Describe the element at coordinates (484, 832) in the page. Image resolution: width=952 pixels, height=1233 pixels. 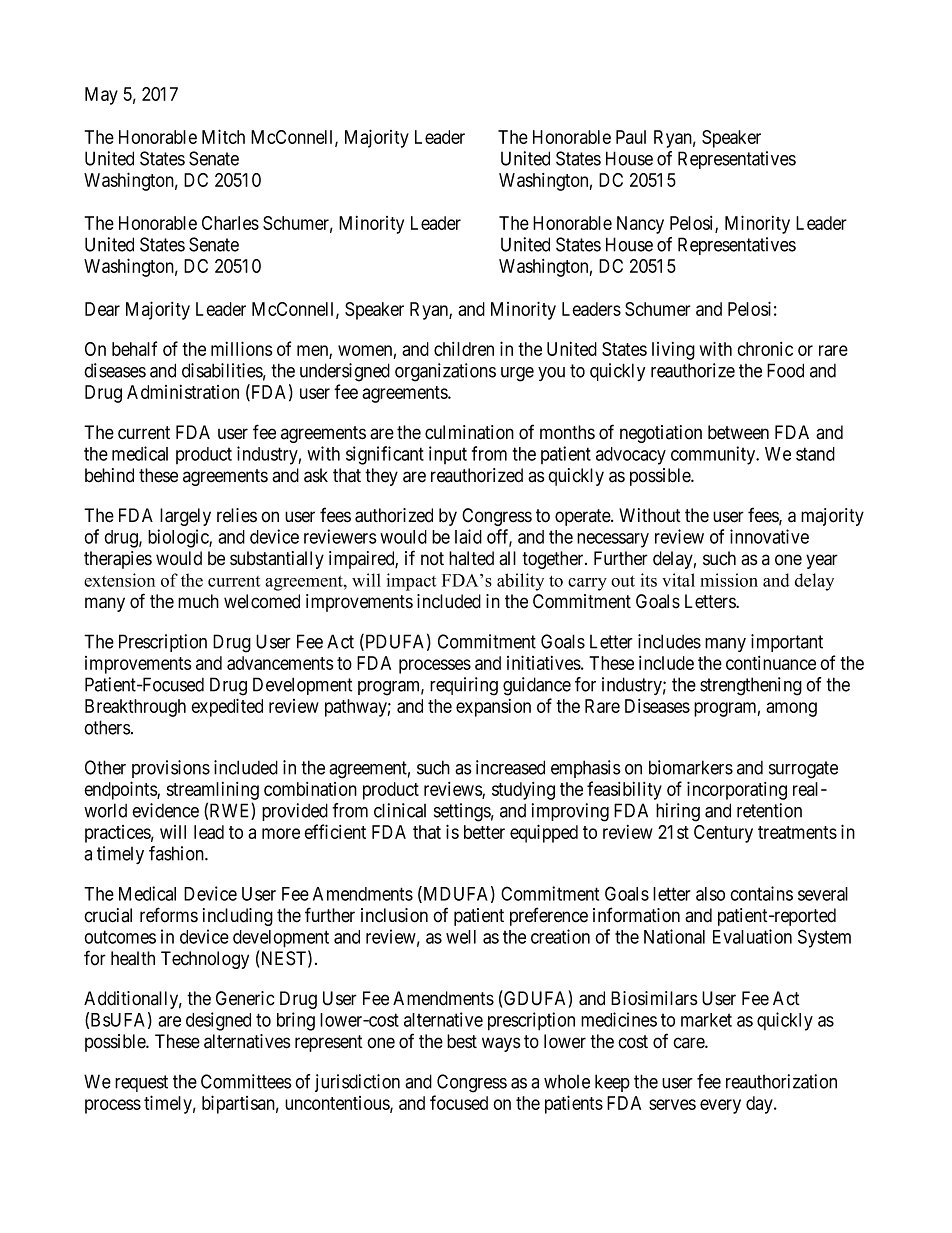
I see `better` at that location.
